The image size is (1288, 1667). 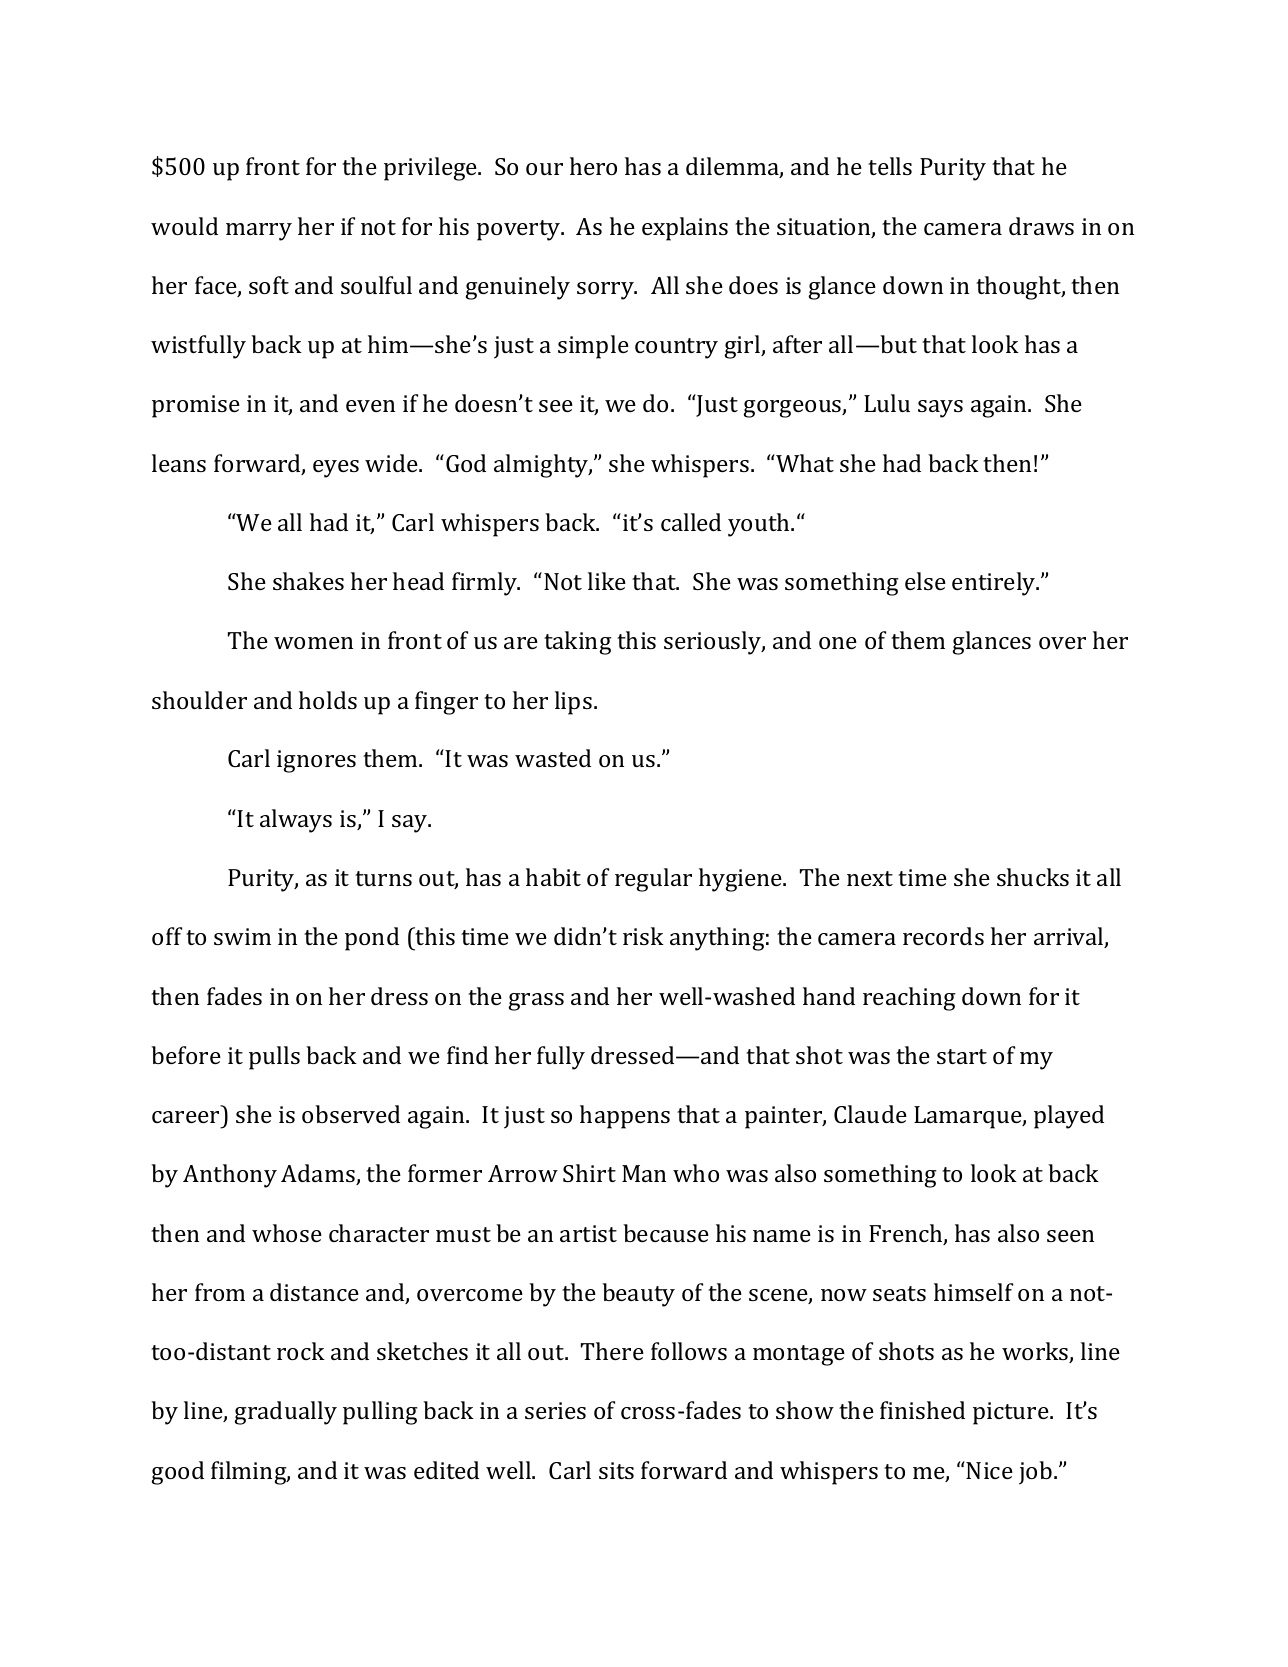 I want to click on sits, so click(x=616, y=1470).
